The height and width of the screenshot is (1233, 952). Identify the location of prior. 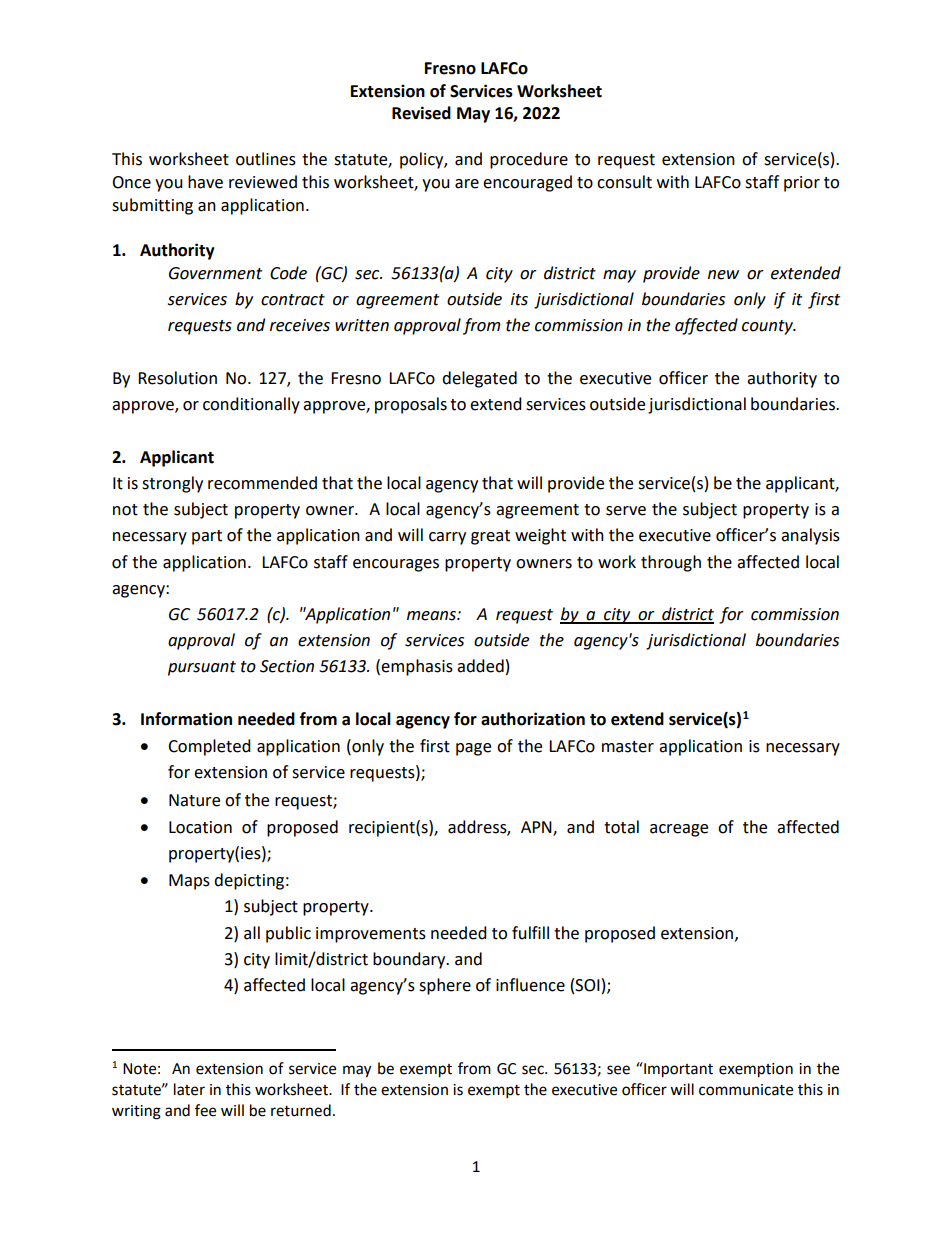
(802, 184).
